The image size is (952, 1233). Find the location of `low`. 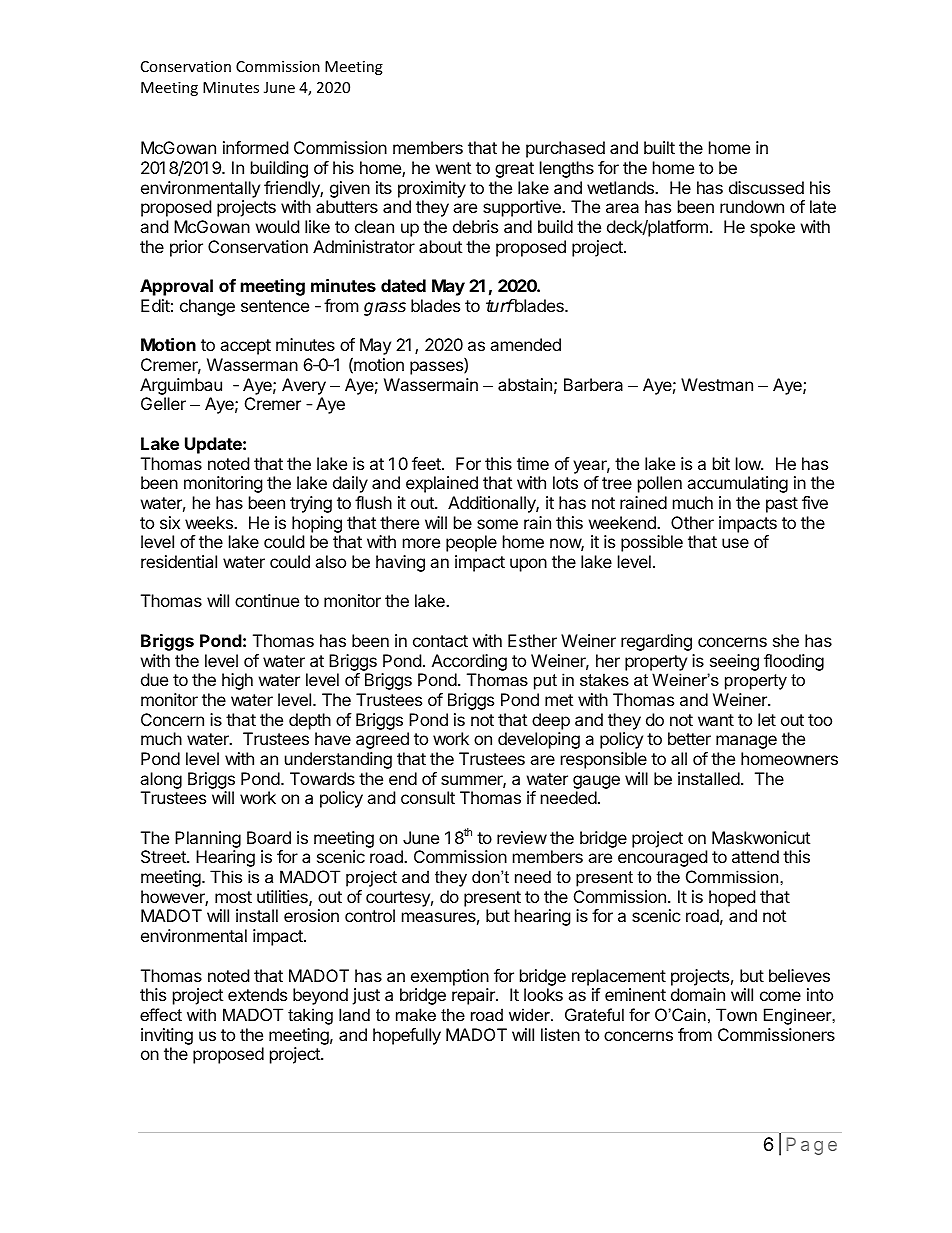

low is located at coordinates (749, 463).
